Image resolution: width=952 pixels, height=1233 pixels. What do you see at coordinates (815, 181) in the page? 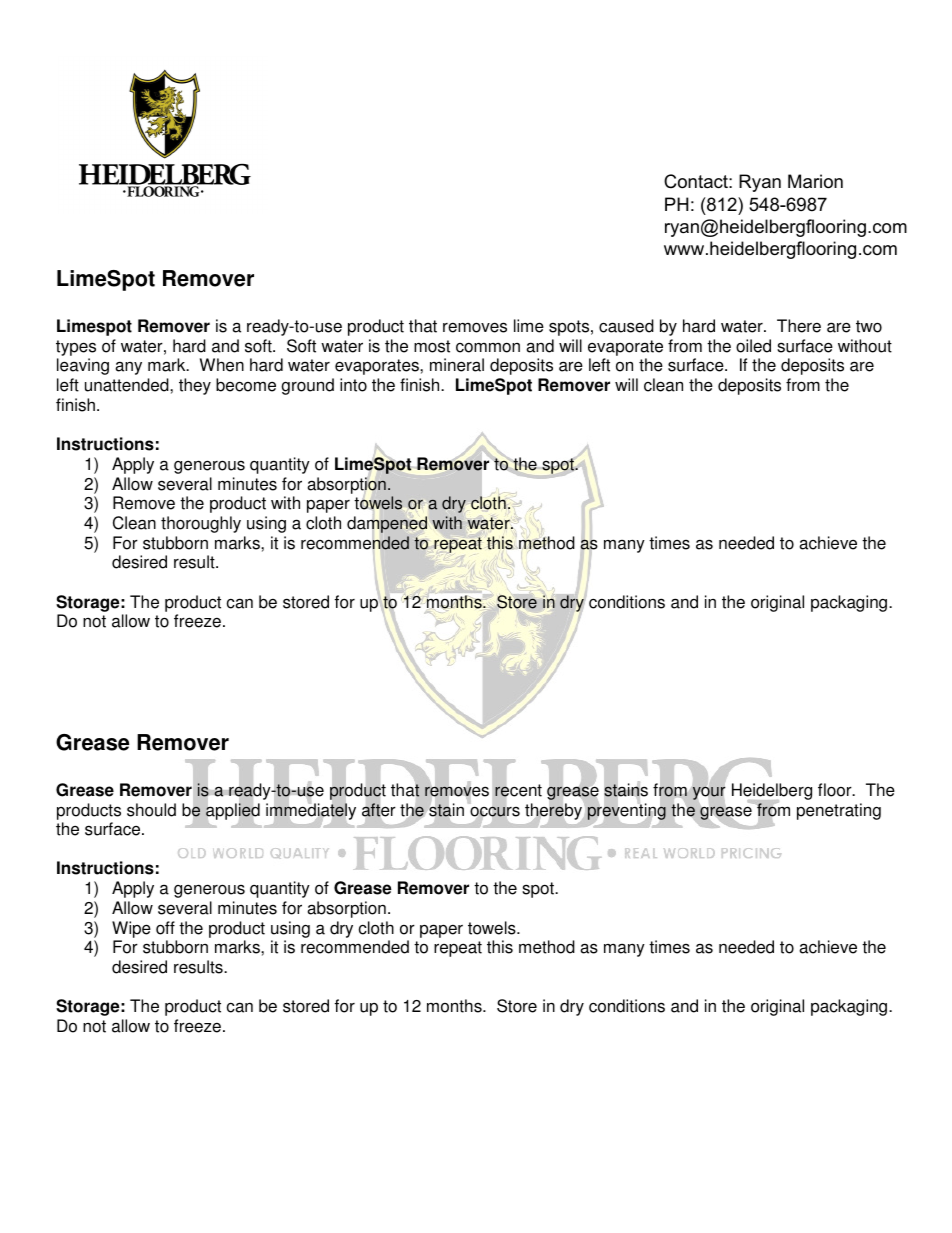
I see `Marion` at bounding box center [815, 181].
